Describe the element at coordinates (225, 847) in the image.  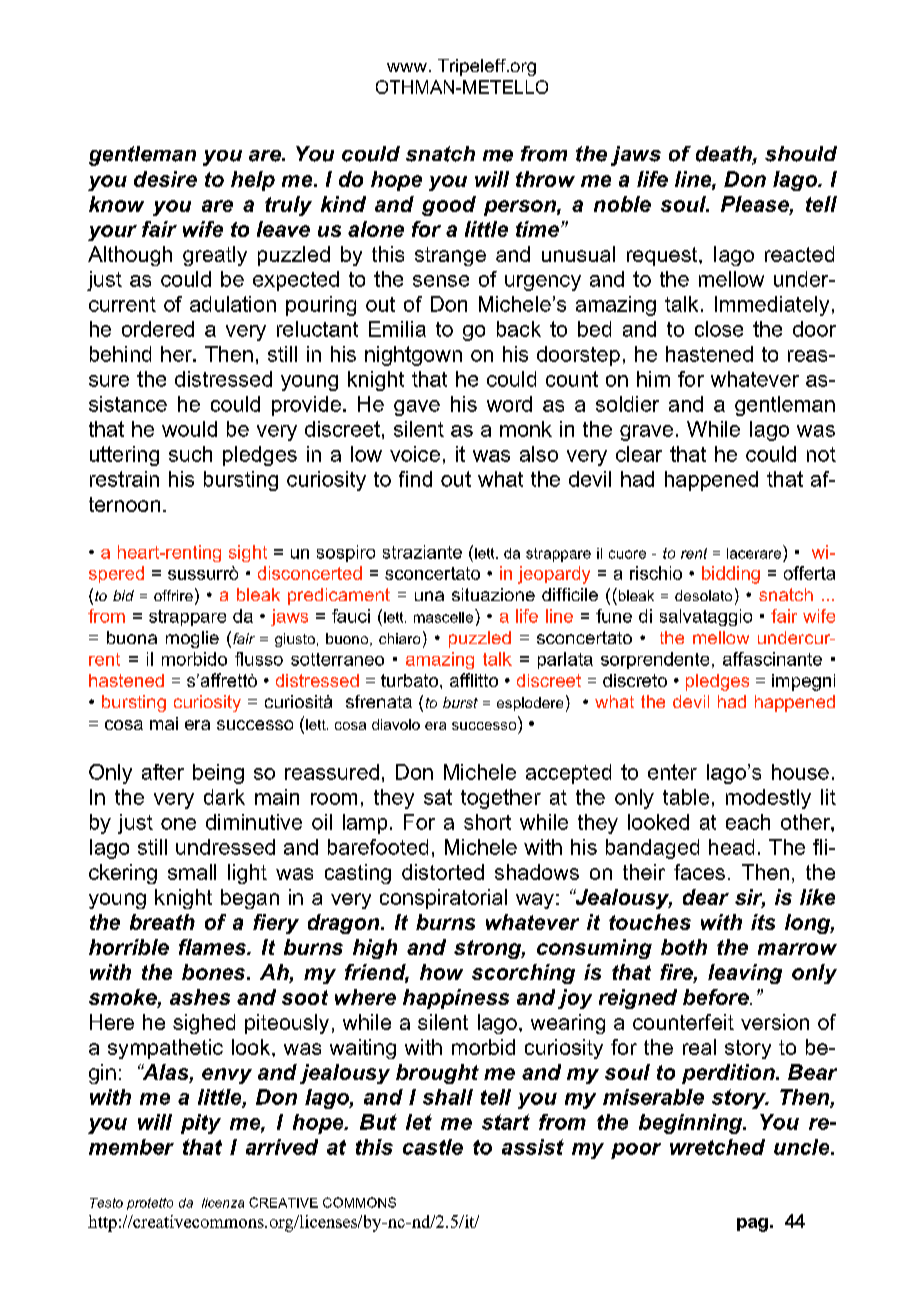
I see `undressed` at that location.
